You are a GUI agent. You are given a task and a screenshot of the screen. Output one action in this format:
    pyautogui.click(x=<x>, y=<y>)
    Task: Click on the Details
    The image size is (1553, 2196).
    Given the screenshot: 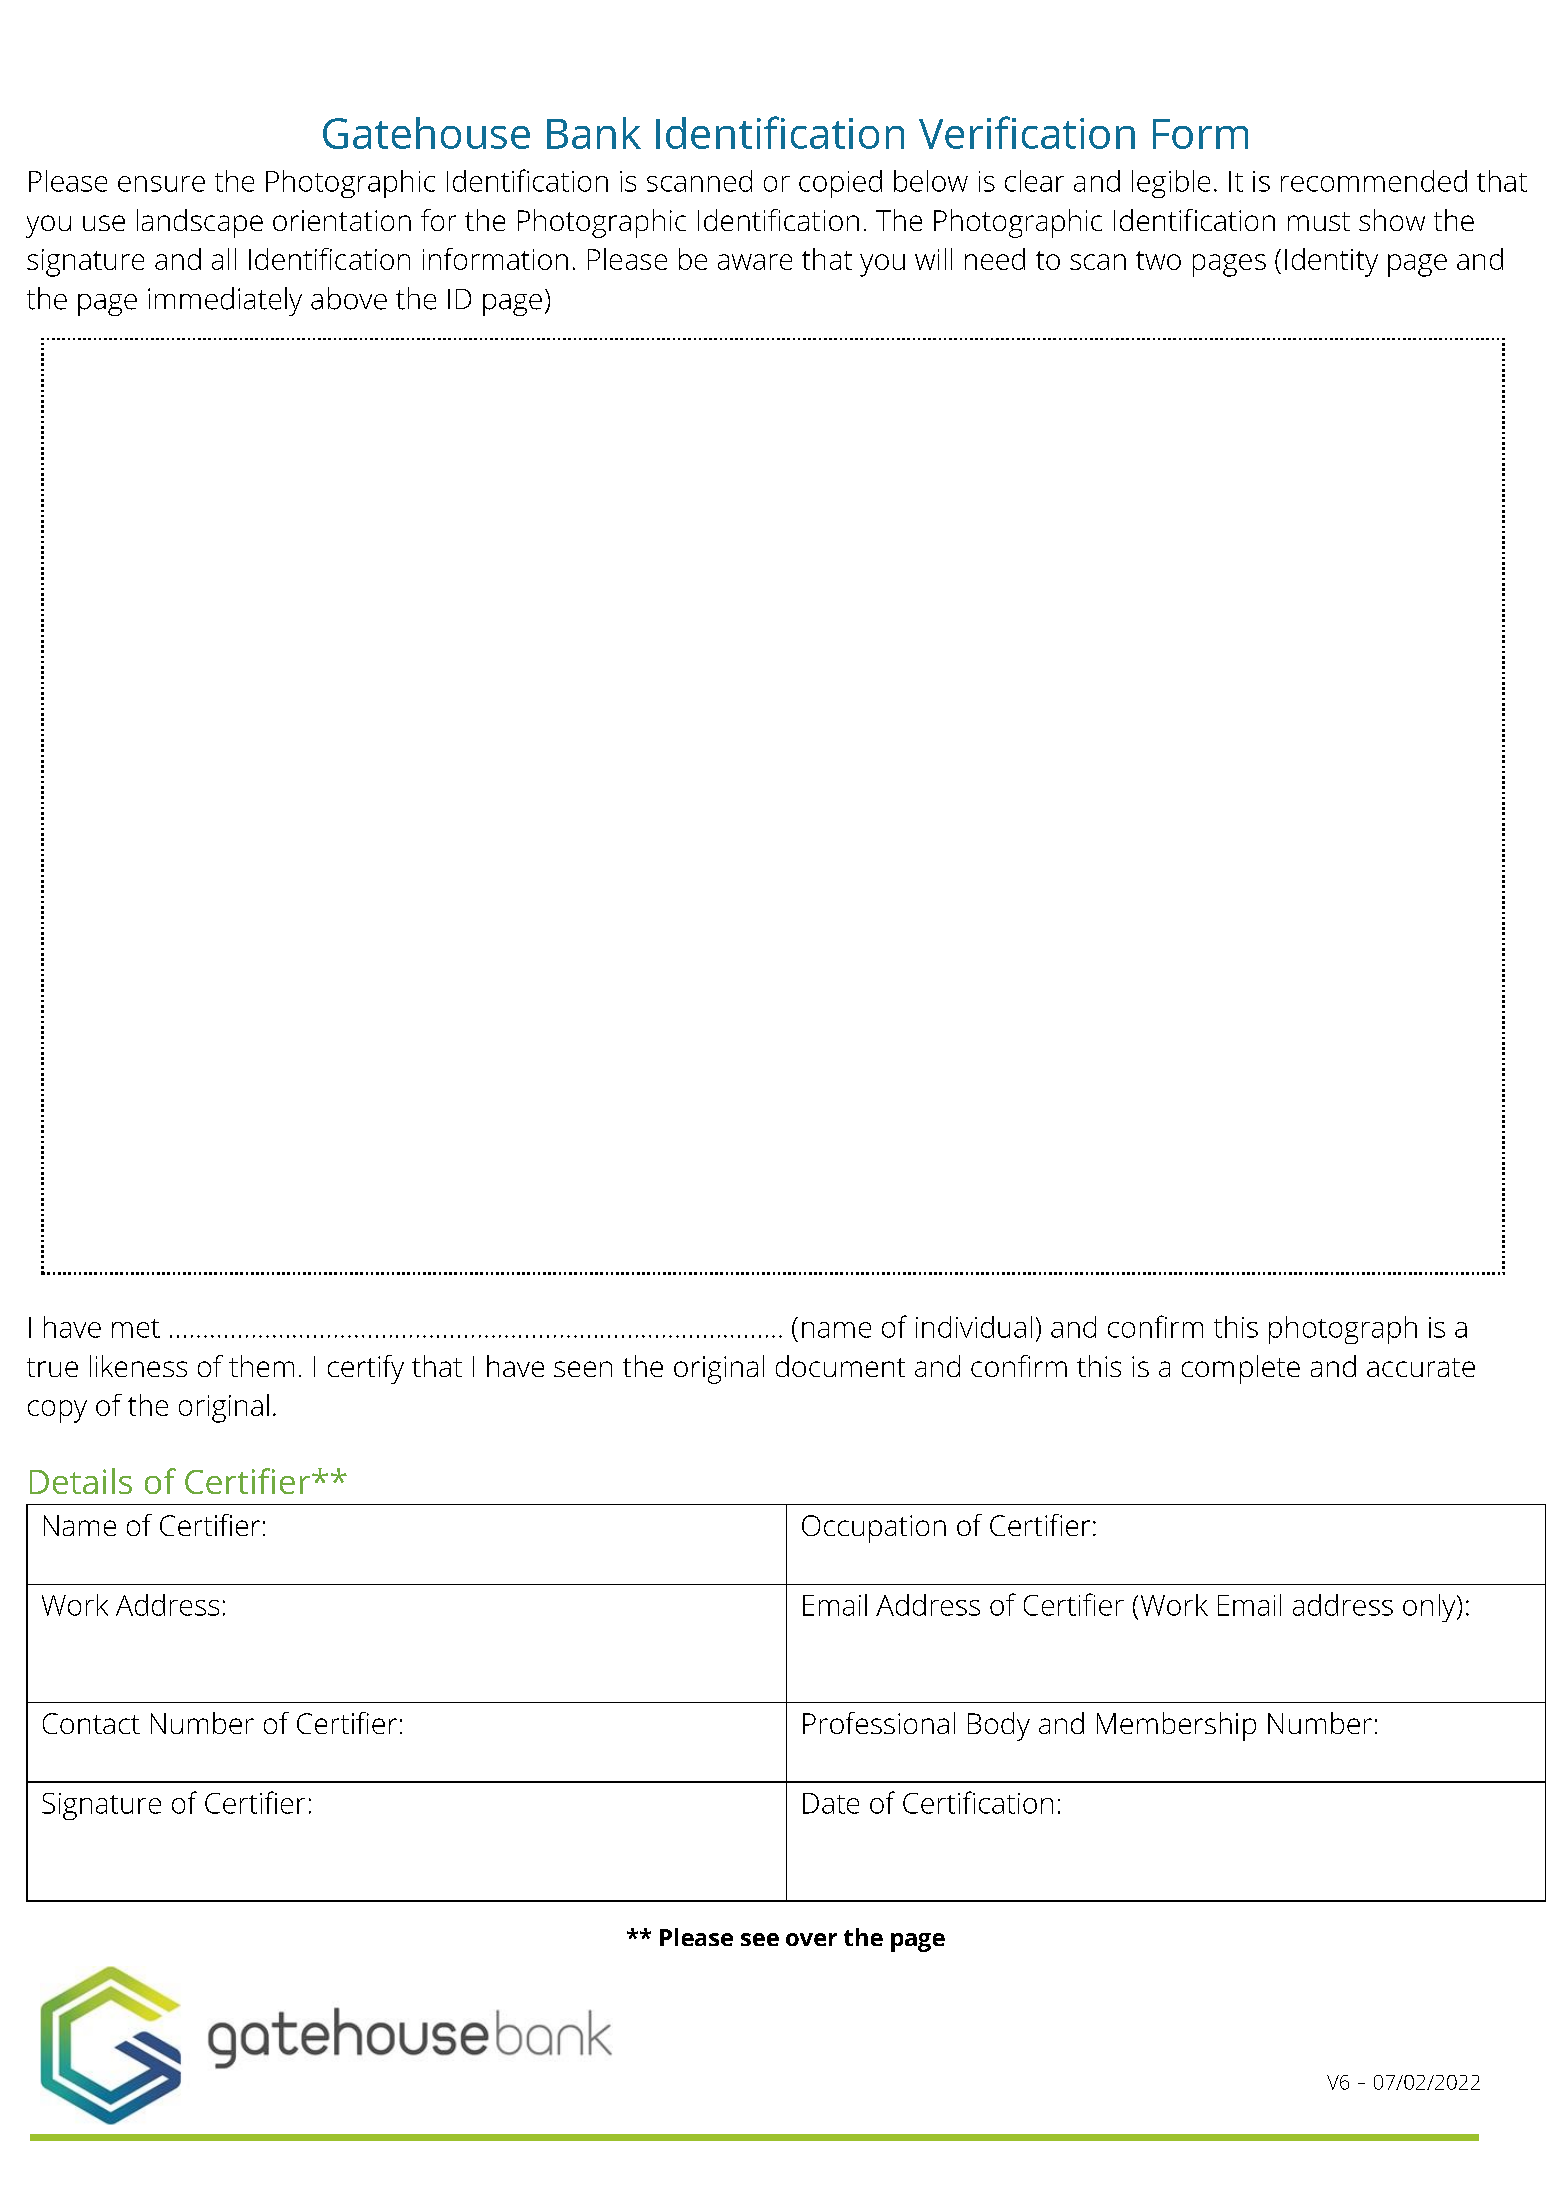 What is the action you would take?
    pyautogui.click(x=81, y=1481)
